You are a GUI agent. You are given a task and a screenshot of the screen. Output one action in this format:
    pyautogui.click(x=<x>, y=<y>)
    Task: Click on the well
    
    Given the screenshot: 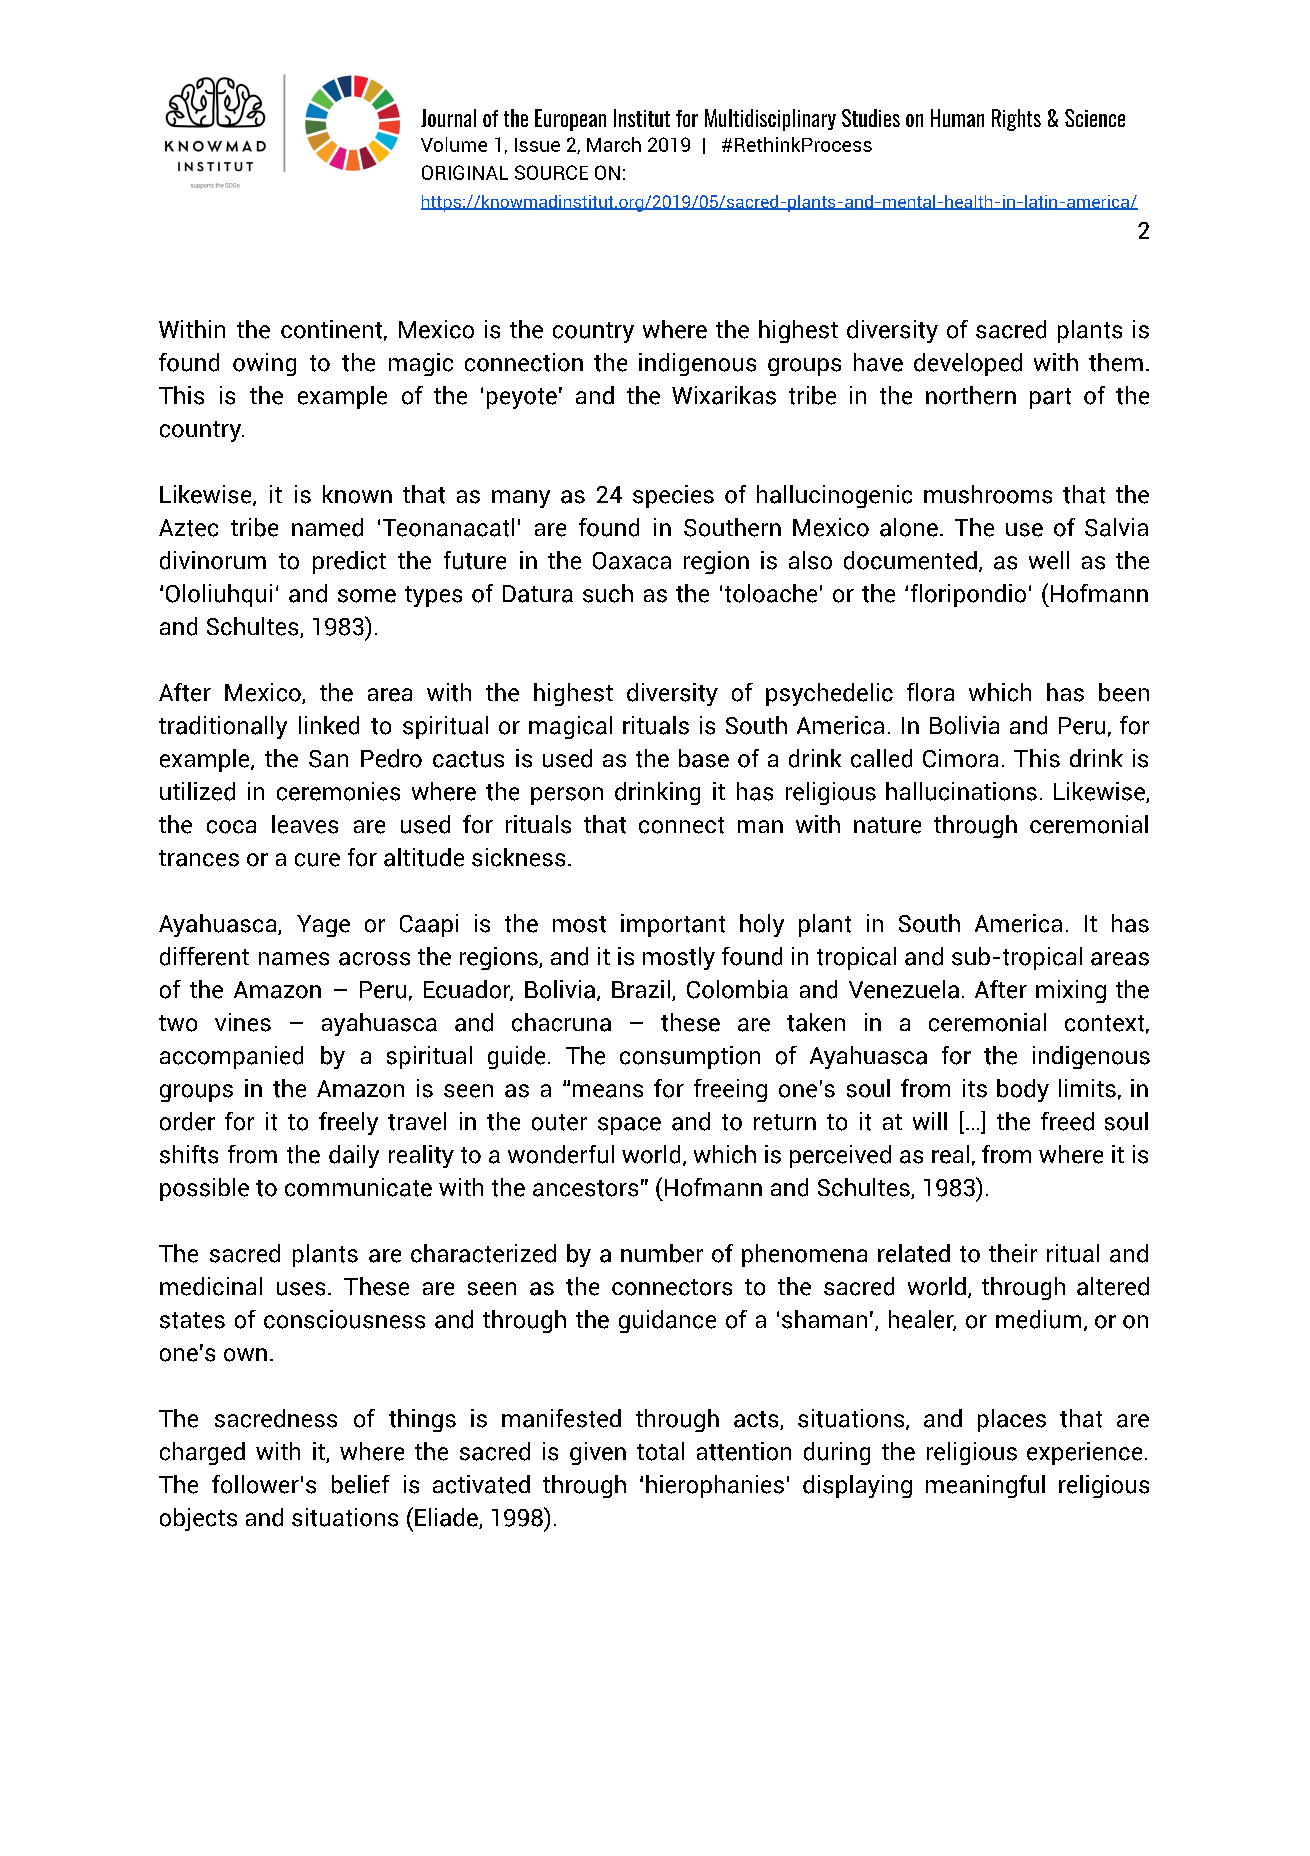 What is the action you would take?
    pyautogui.click(x=1049, y=560)
